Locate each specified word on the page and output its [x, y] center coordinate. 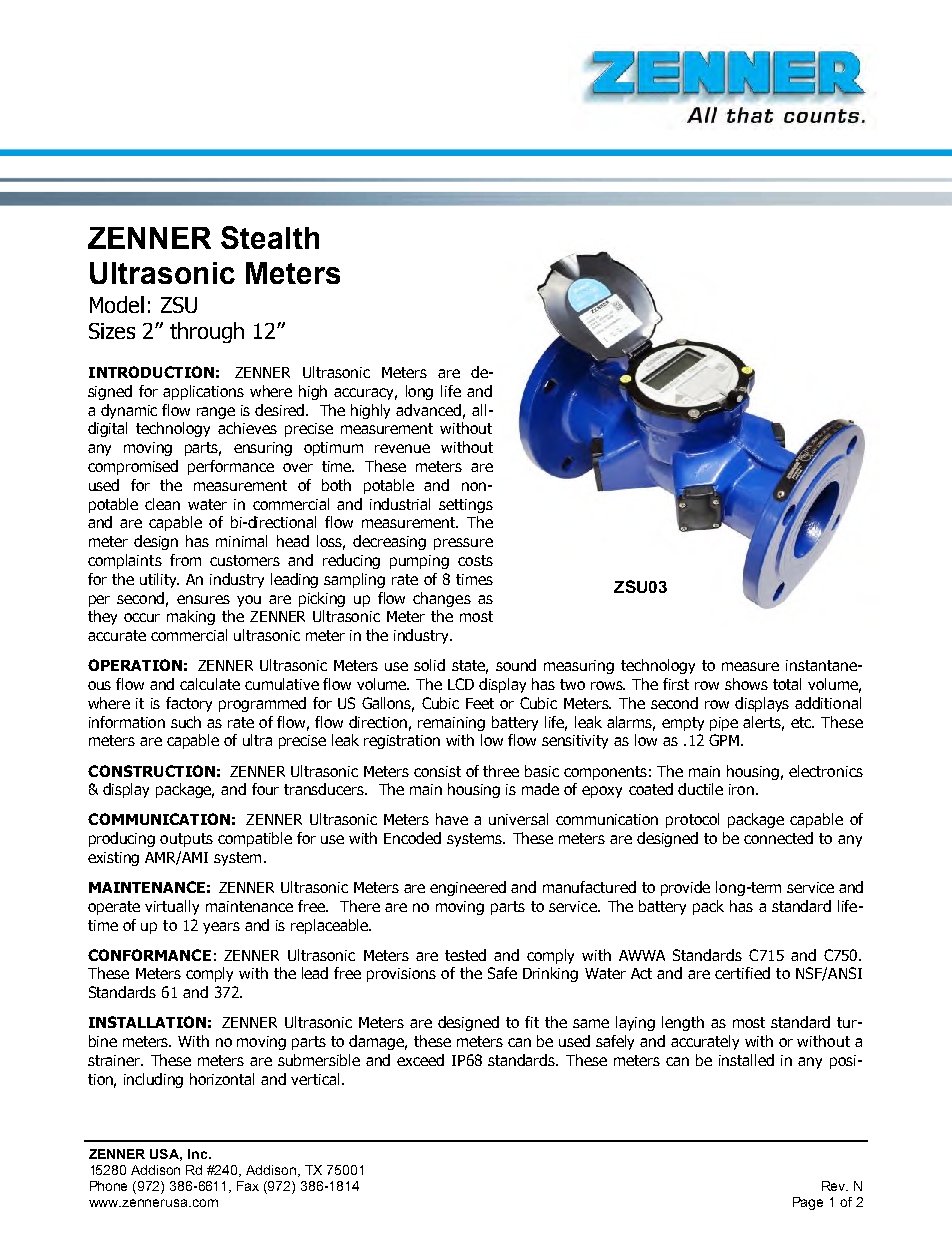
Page [808, 1203]
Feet [480, 703]
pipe [724, 724]
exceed [420, 1060]
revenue [402, 448]
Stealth [270, 237]
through [207, 332]
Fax [248, 1186]
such [186, 722]
